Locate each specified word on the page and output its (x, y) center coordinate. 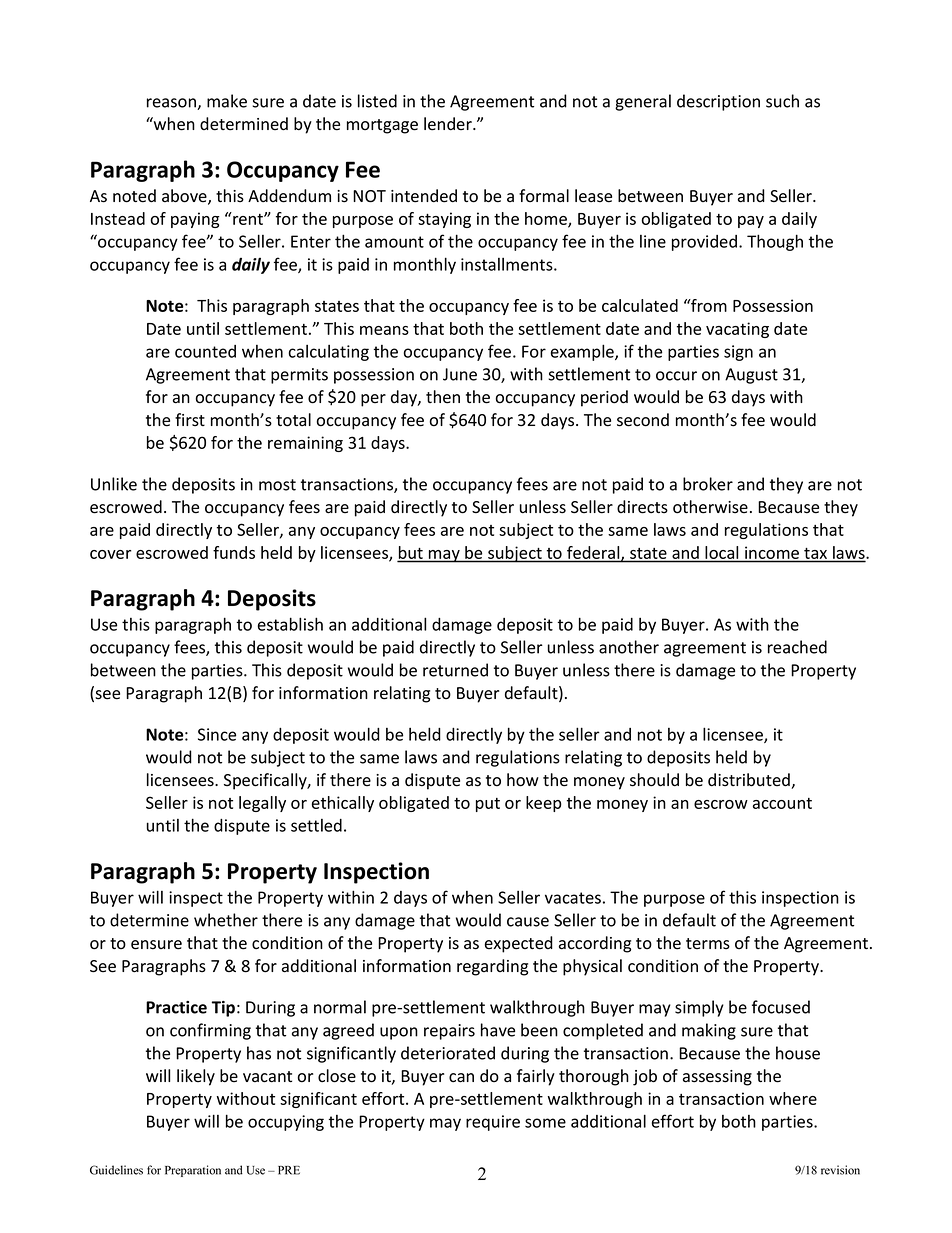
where (793, 1098)
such (782, 101)
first (190, 419)
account (782, 803)
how (523, 780)
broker (708, 484)
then (443, 397)
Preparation (193, 1171)
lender (449, 124)
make (227, 101)
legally (262, 804)
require (493, 1123)
